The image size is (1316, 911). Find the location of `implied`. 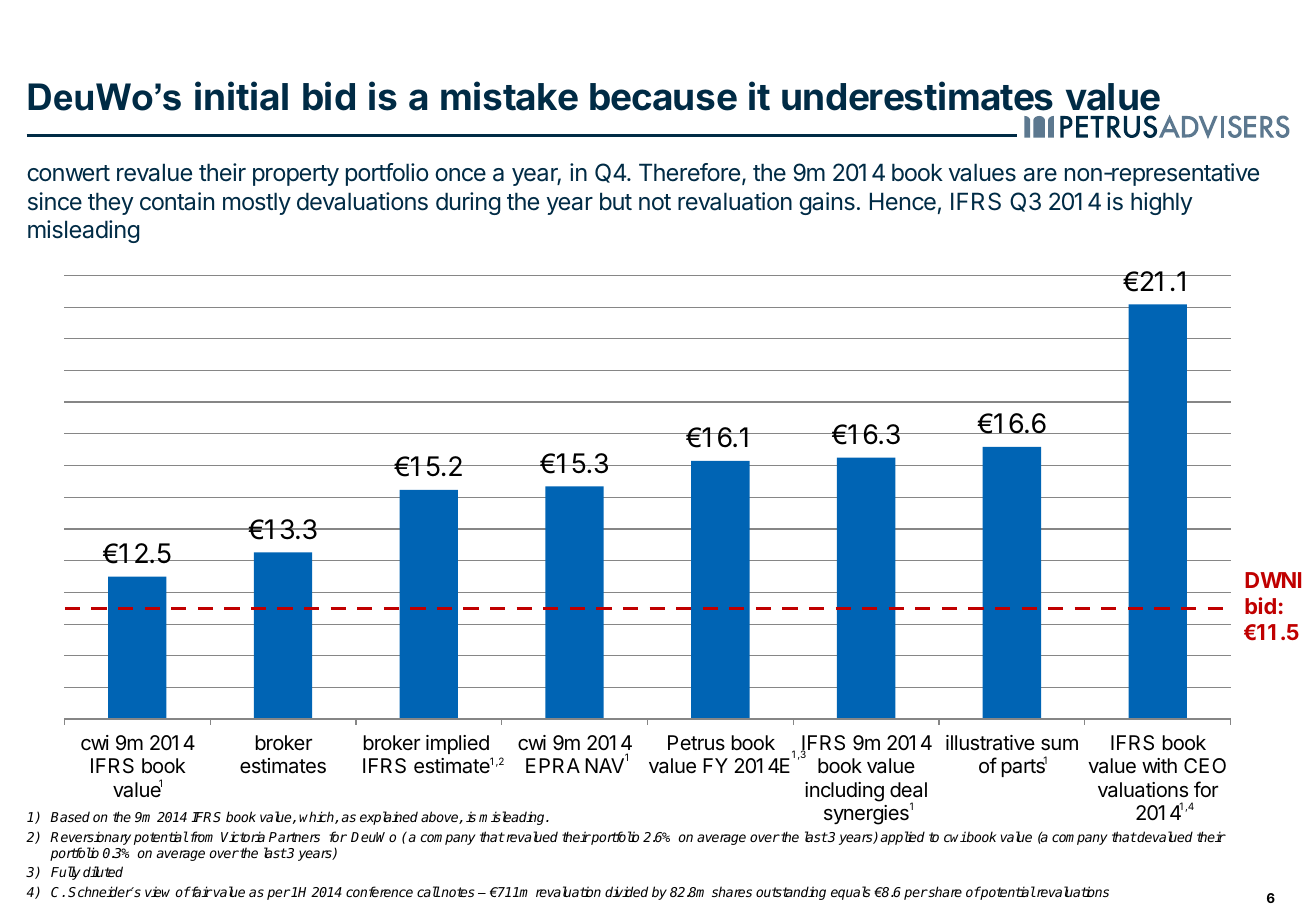

implied is located at coordinates (457, 744).
